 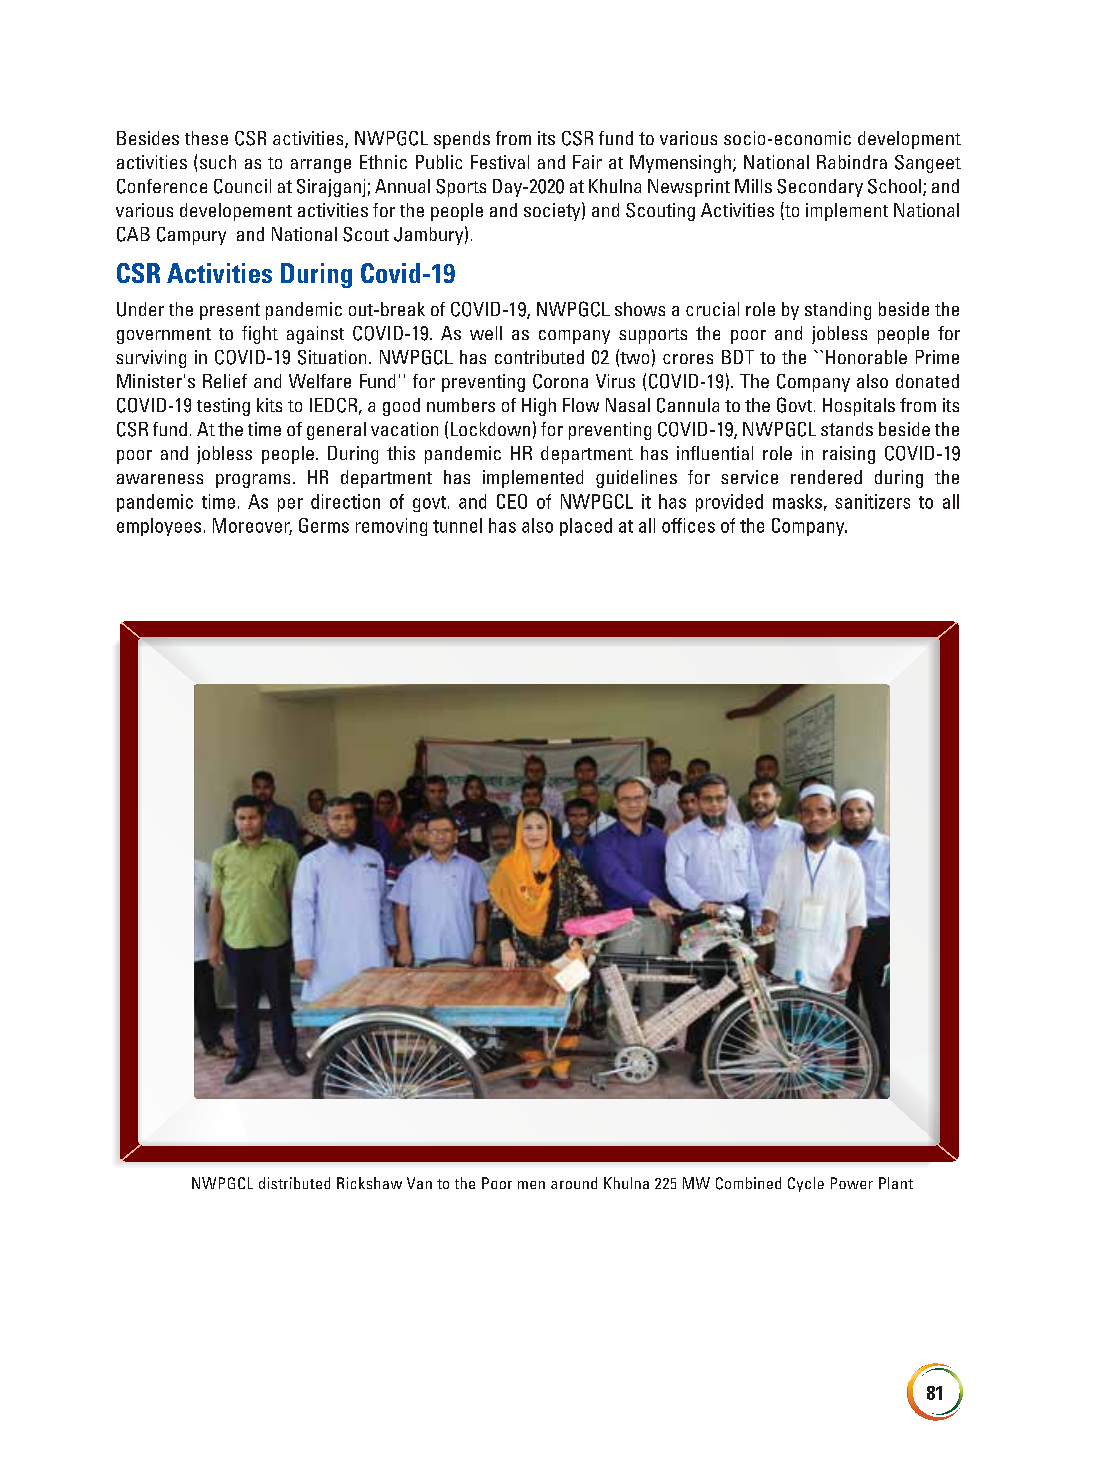 I want to click on Power, so click(x=852, y=1183).
